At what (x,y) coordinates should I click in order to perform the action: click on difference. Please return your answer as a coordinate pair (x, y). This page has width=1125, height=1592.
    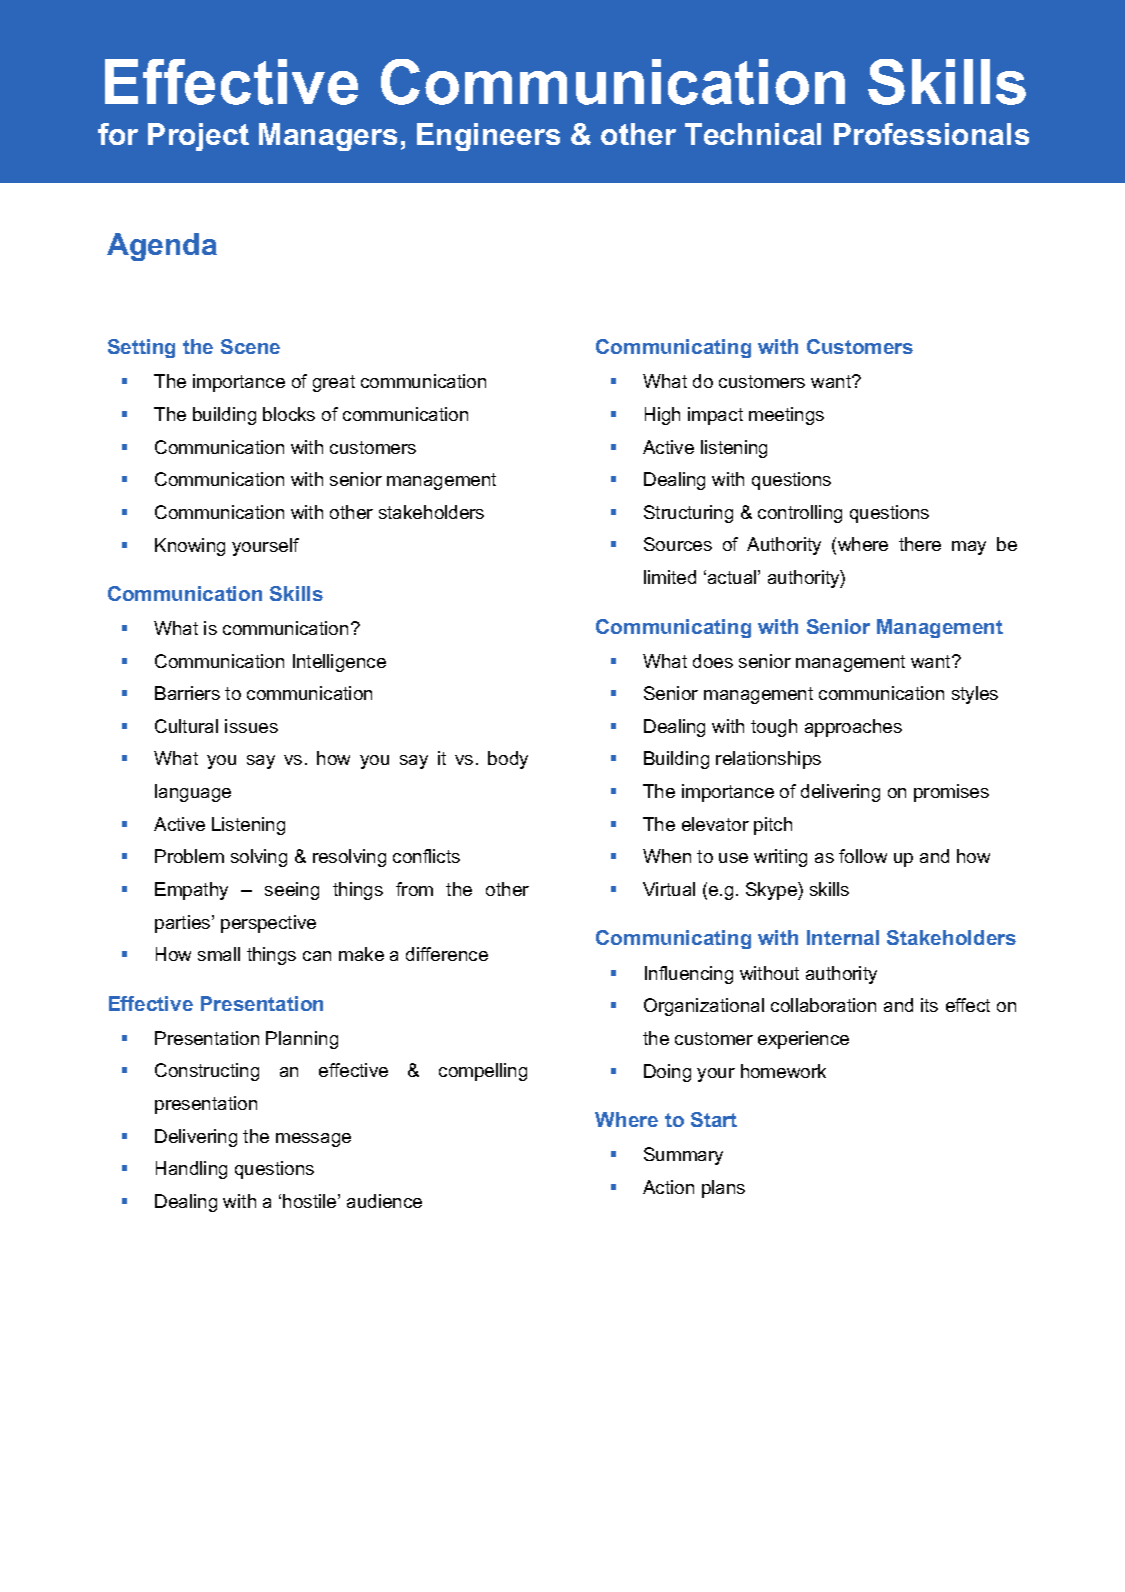
    Looking at the image, I should click on (447, 954).
